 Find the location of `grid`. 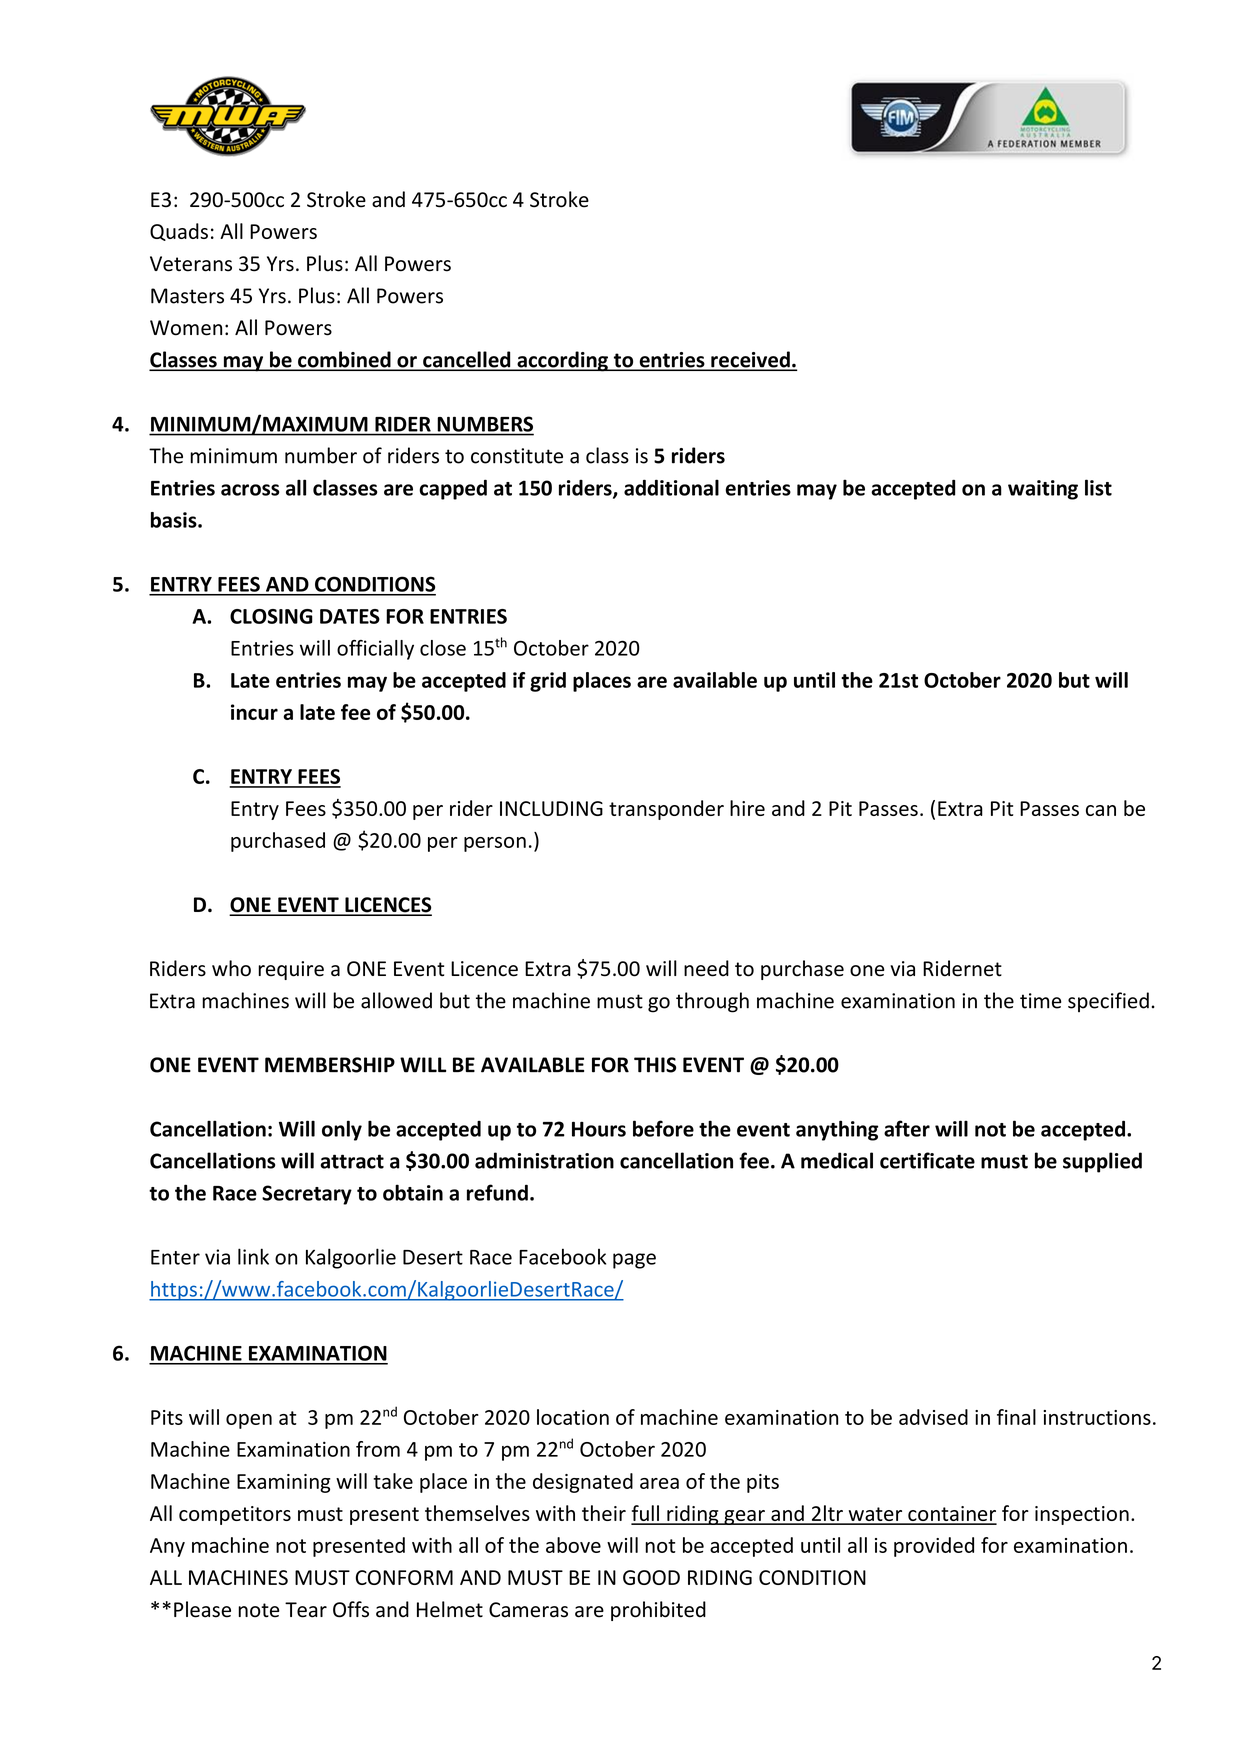

grid is located at coordinates (548, 682).
